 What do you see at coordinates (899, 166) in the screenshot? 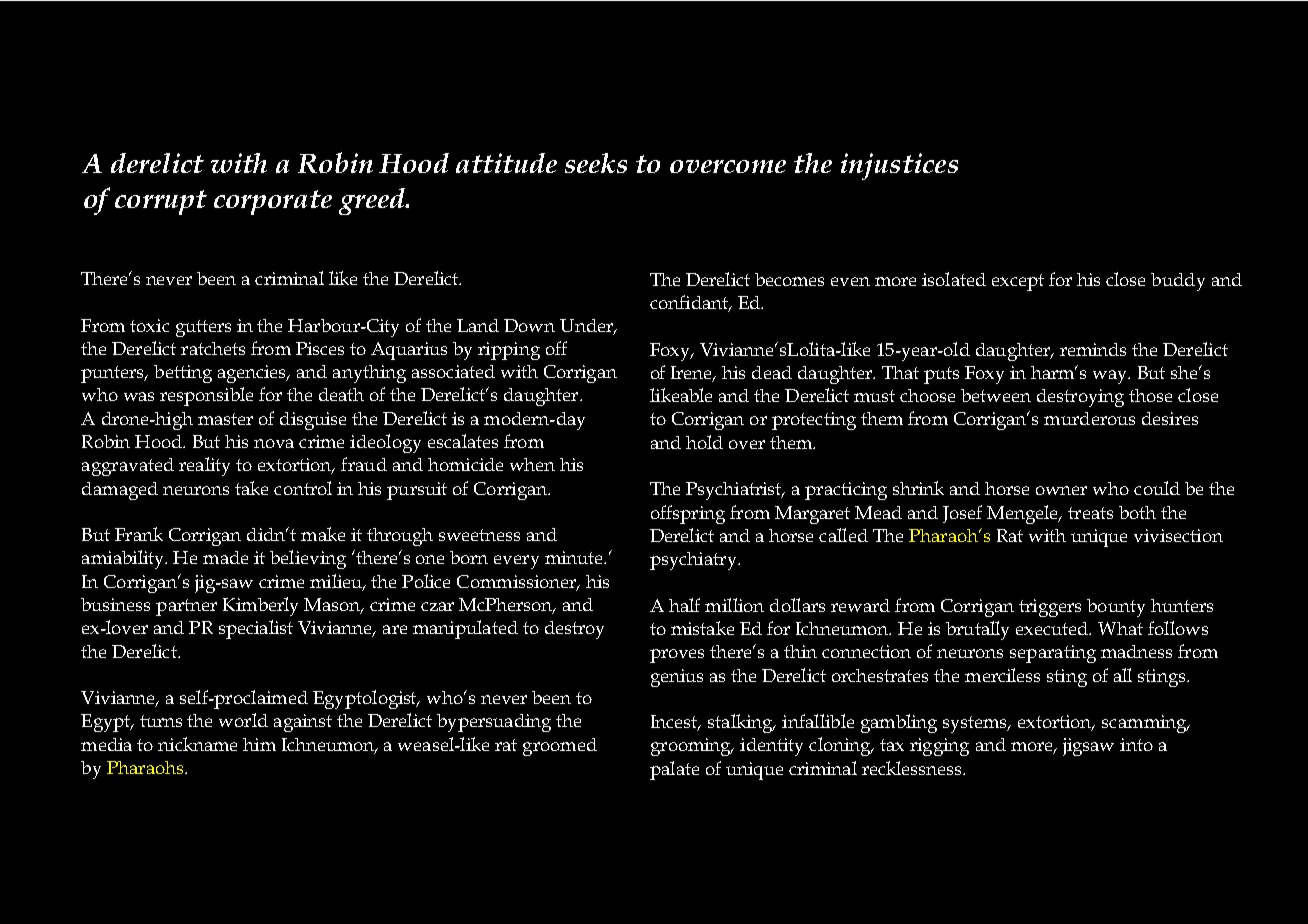
I see `injustices` at bounding box center [899, 166].
